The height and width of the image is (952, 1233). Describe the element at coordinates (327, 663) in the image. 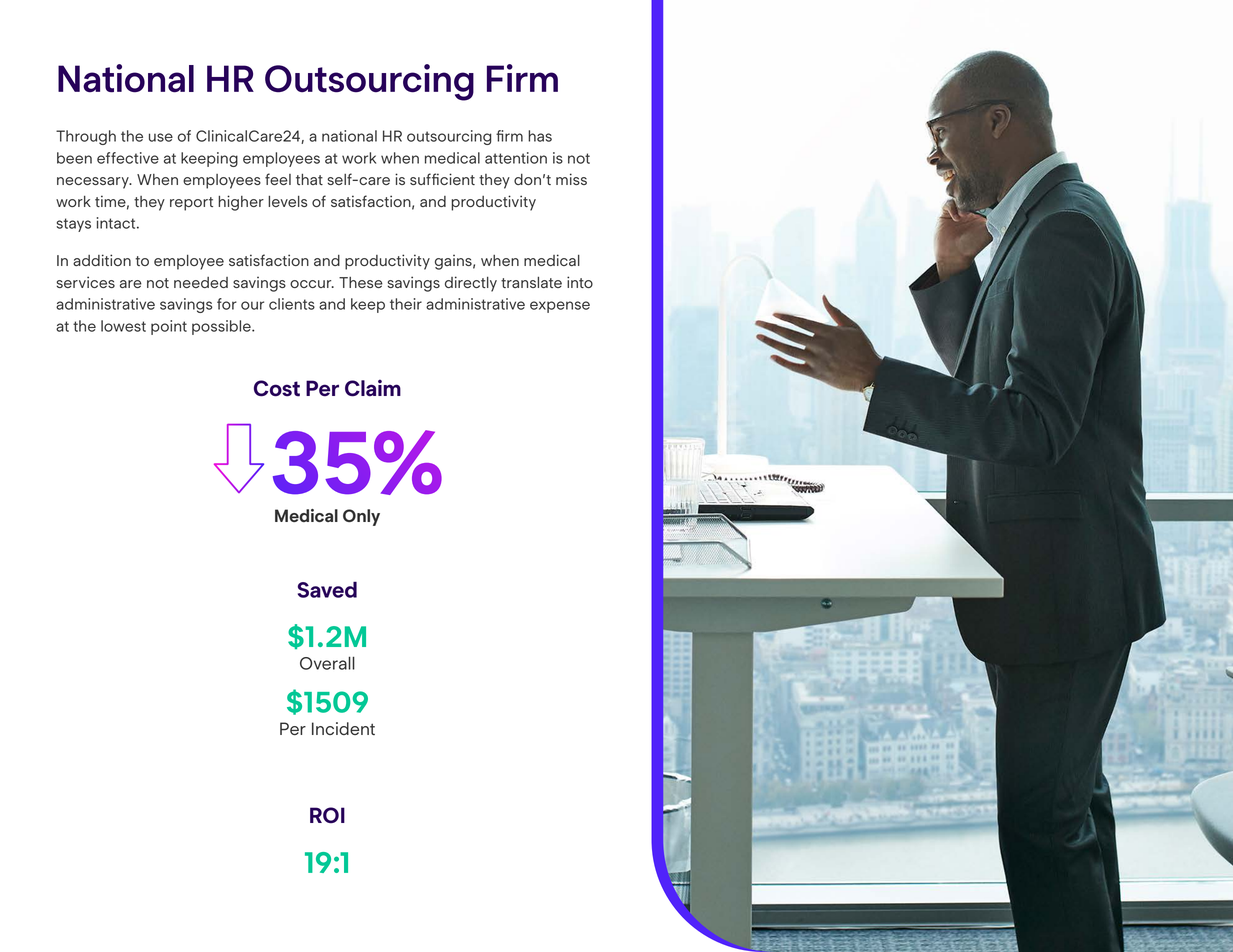

I see `Overall` at that location.
